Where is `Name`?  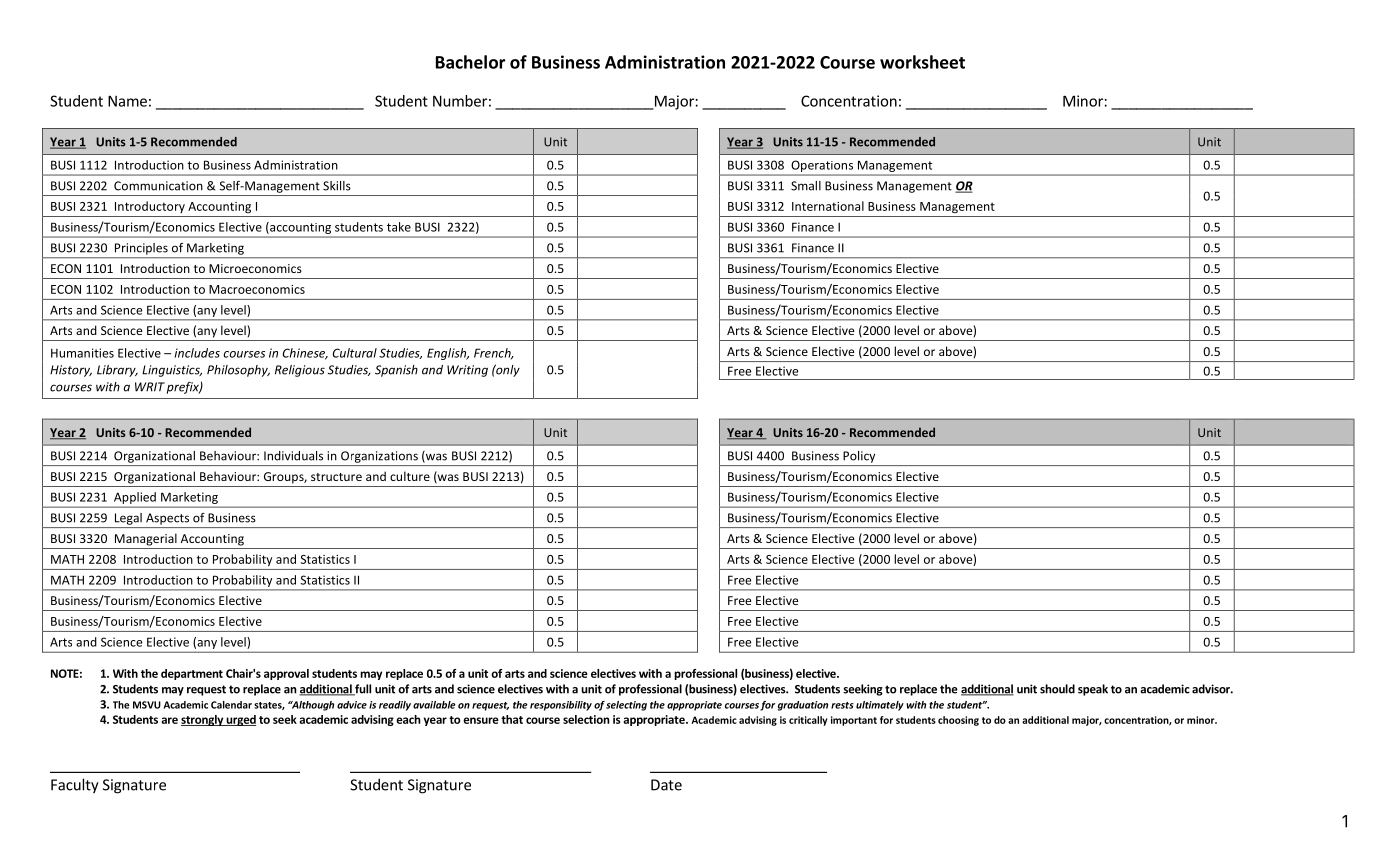
Name is located at coordinates (127, 101).
